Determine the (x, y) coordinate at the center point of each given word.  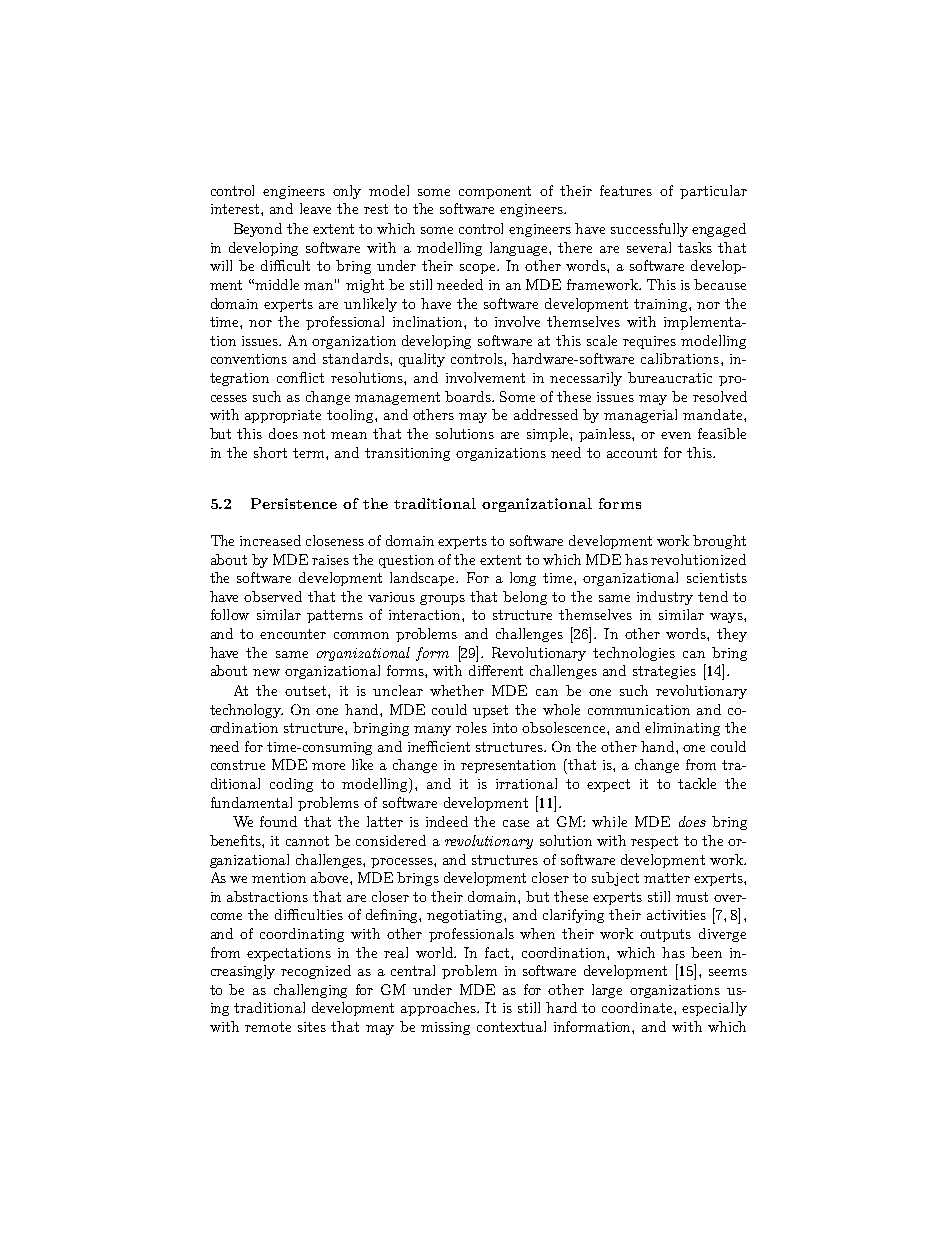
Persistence (294, 503)
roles (471, 727)
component (495, 192)
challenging (310, 991)
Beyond (258, 230)
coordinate (638, 1007)
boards (469, 396)
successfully (649, 230)
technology (246, 711)
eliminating (682, 729)
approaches (439, 1009)
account (632, 453)
